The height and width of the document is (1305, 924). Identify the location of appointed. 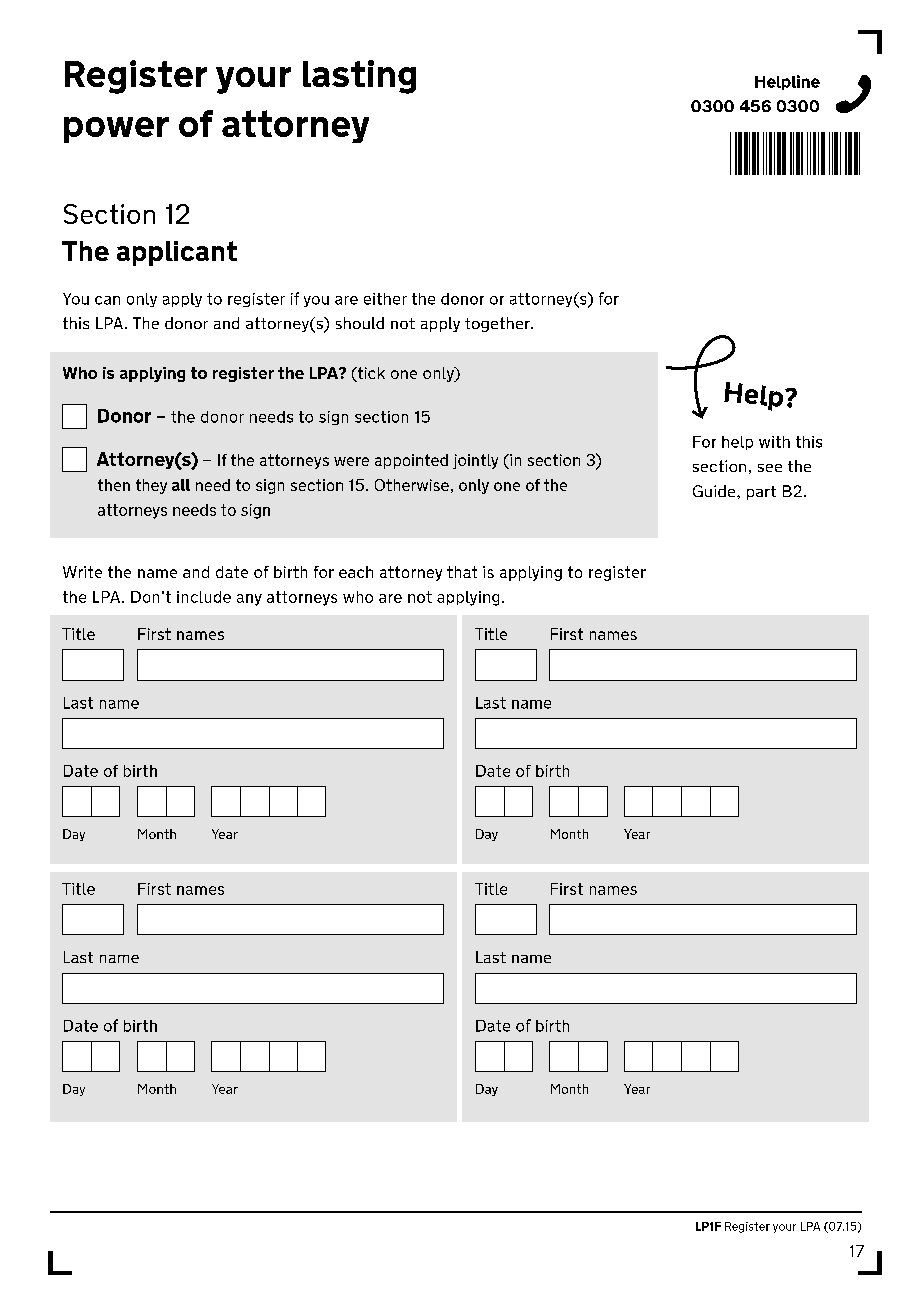
(411, 461).
